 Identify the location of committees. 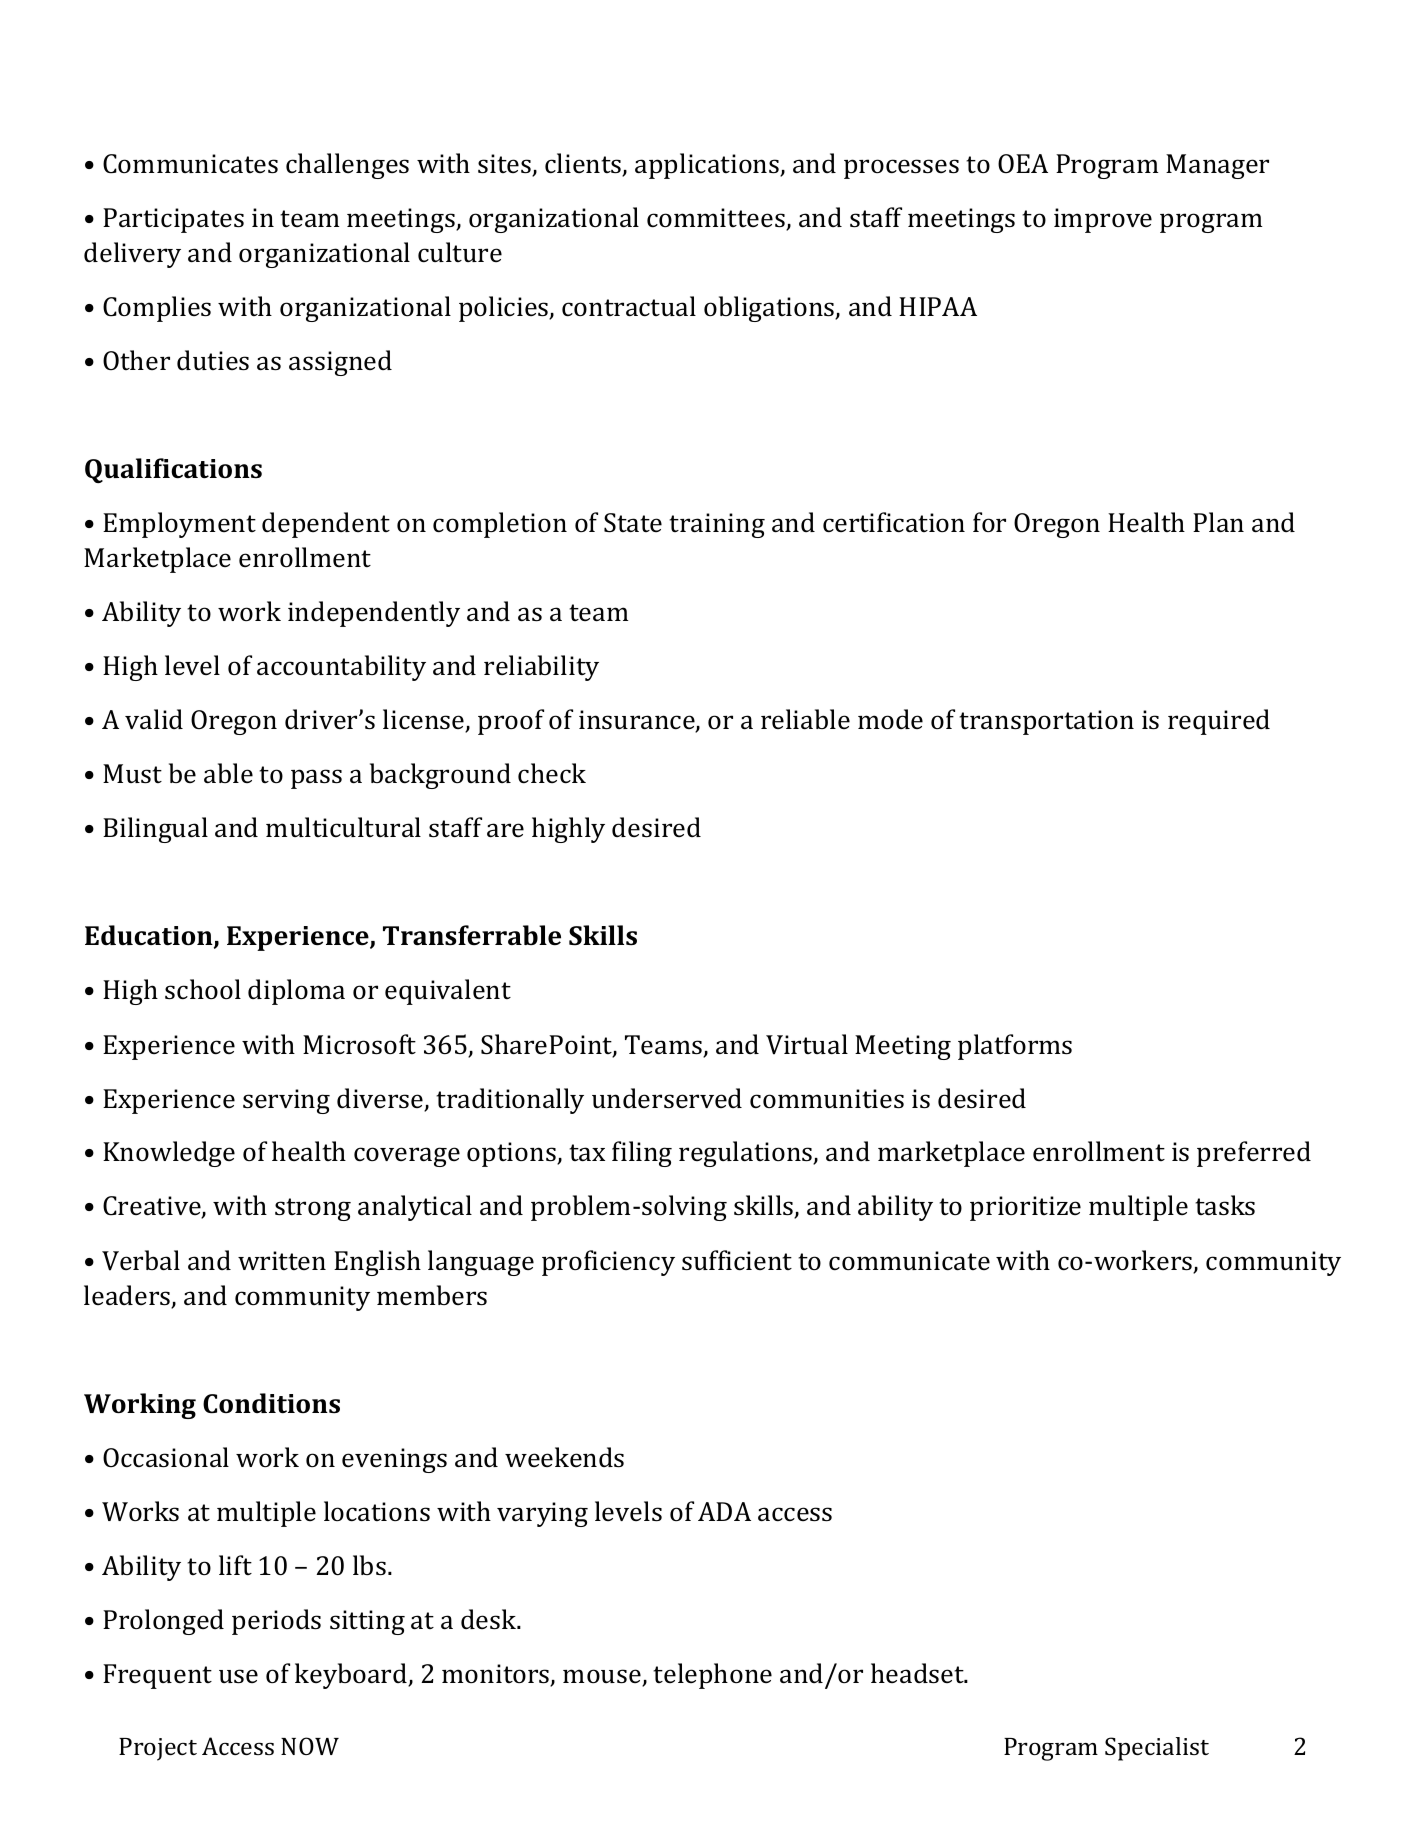
(717, 219).
